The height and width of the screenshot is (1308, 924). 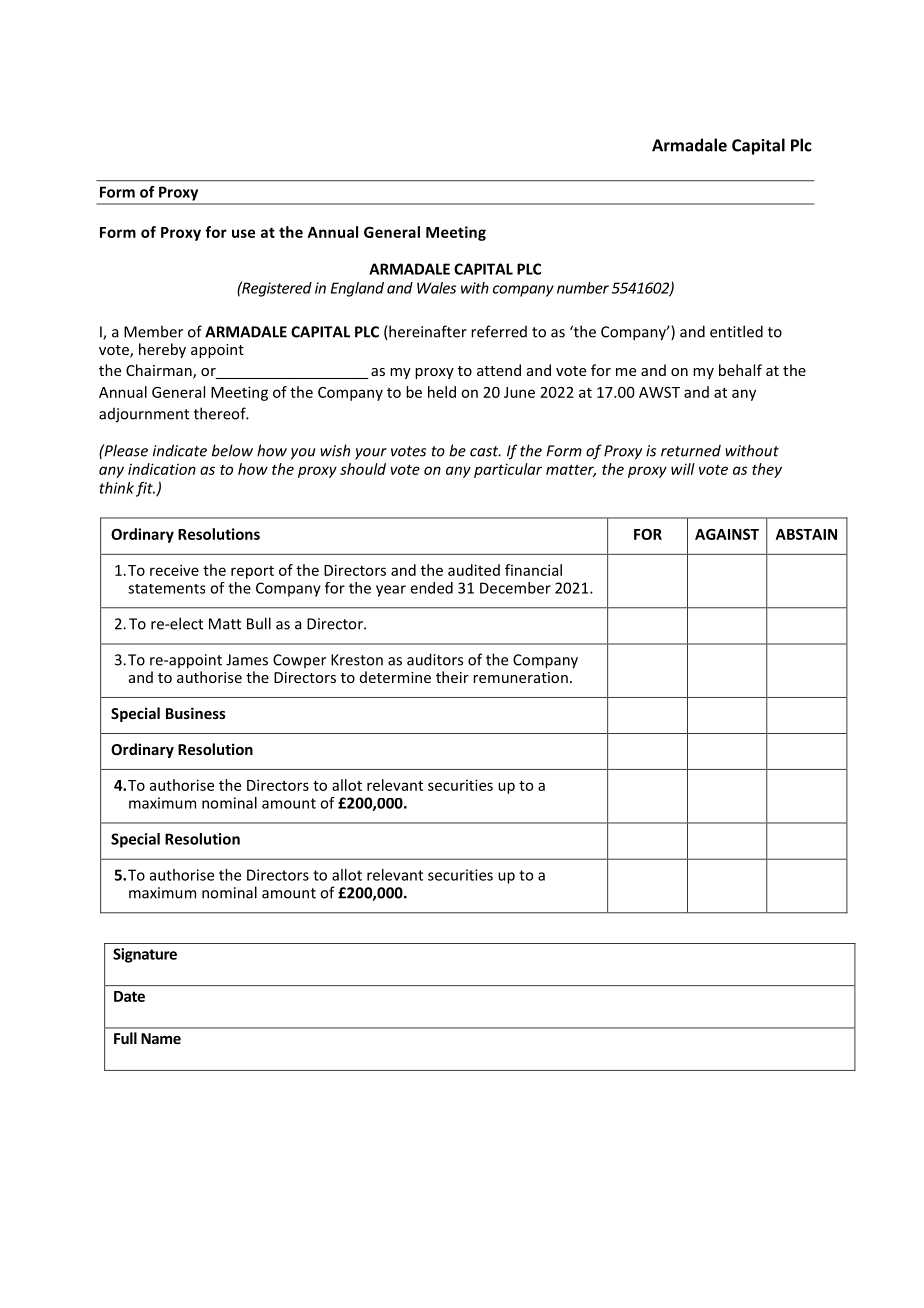 I want to click on Wales, so click(x=436, y=288).
